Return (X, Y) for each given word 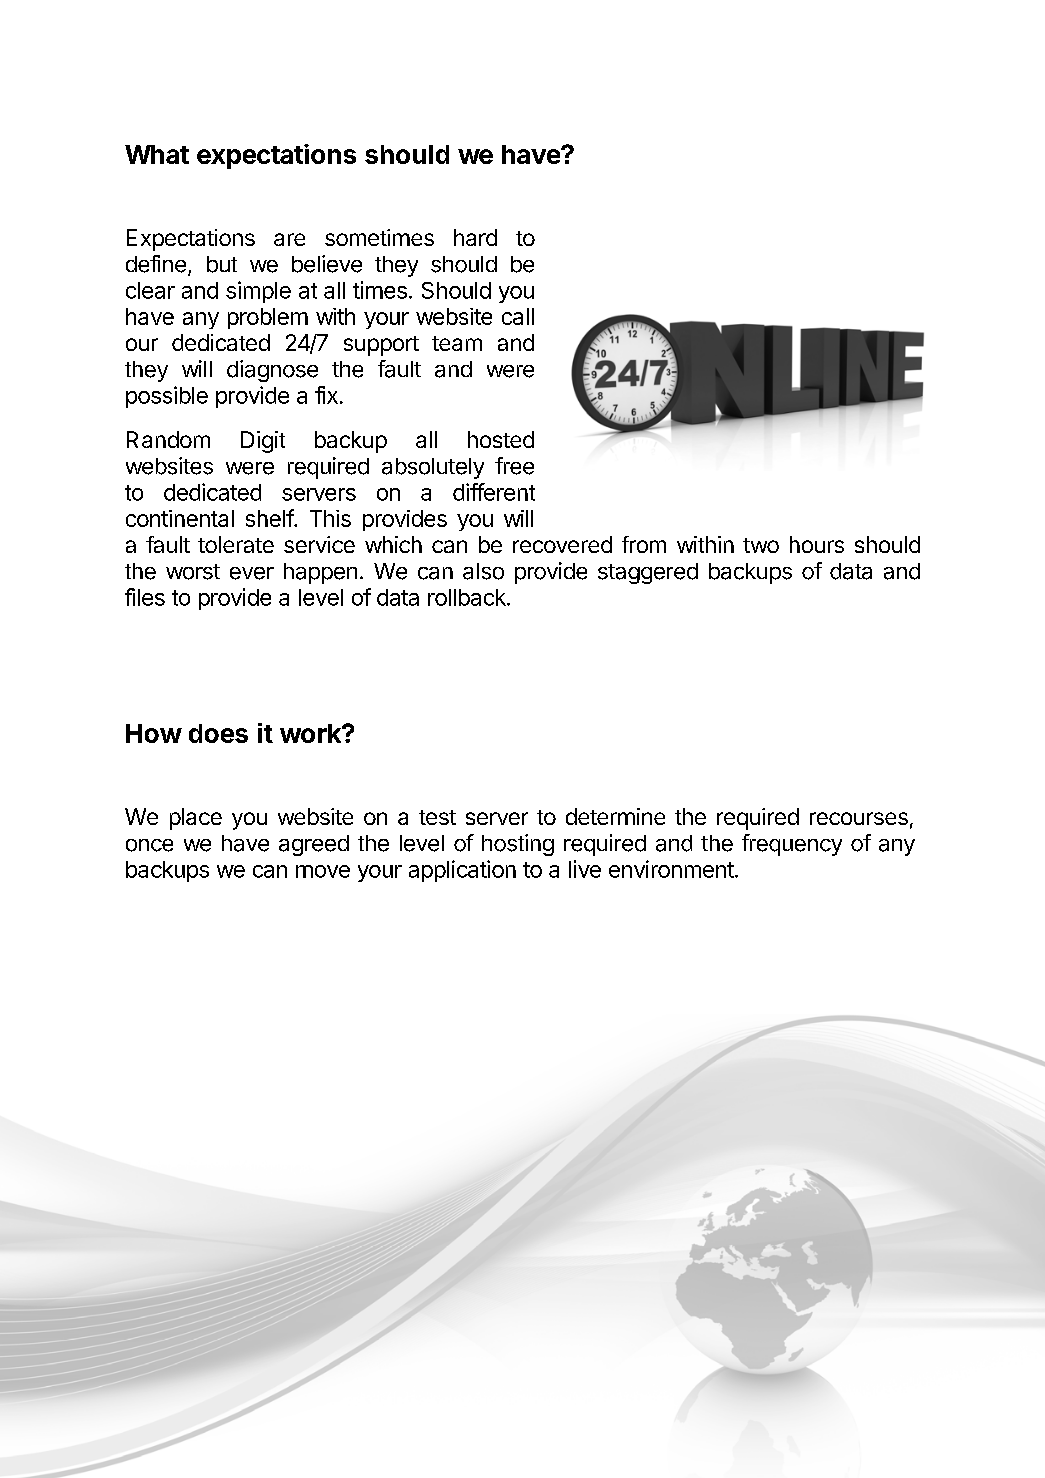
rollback (468, 597)
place (196, 819)
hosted (501, 439)
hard (475, 237)
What (157, 154)
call (518, 316)
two (761, 545)
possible (167, 397)
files (145, 597)
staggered (648, 573)
